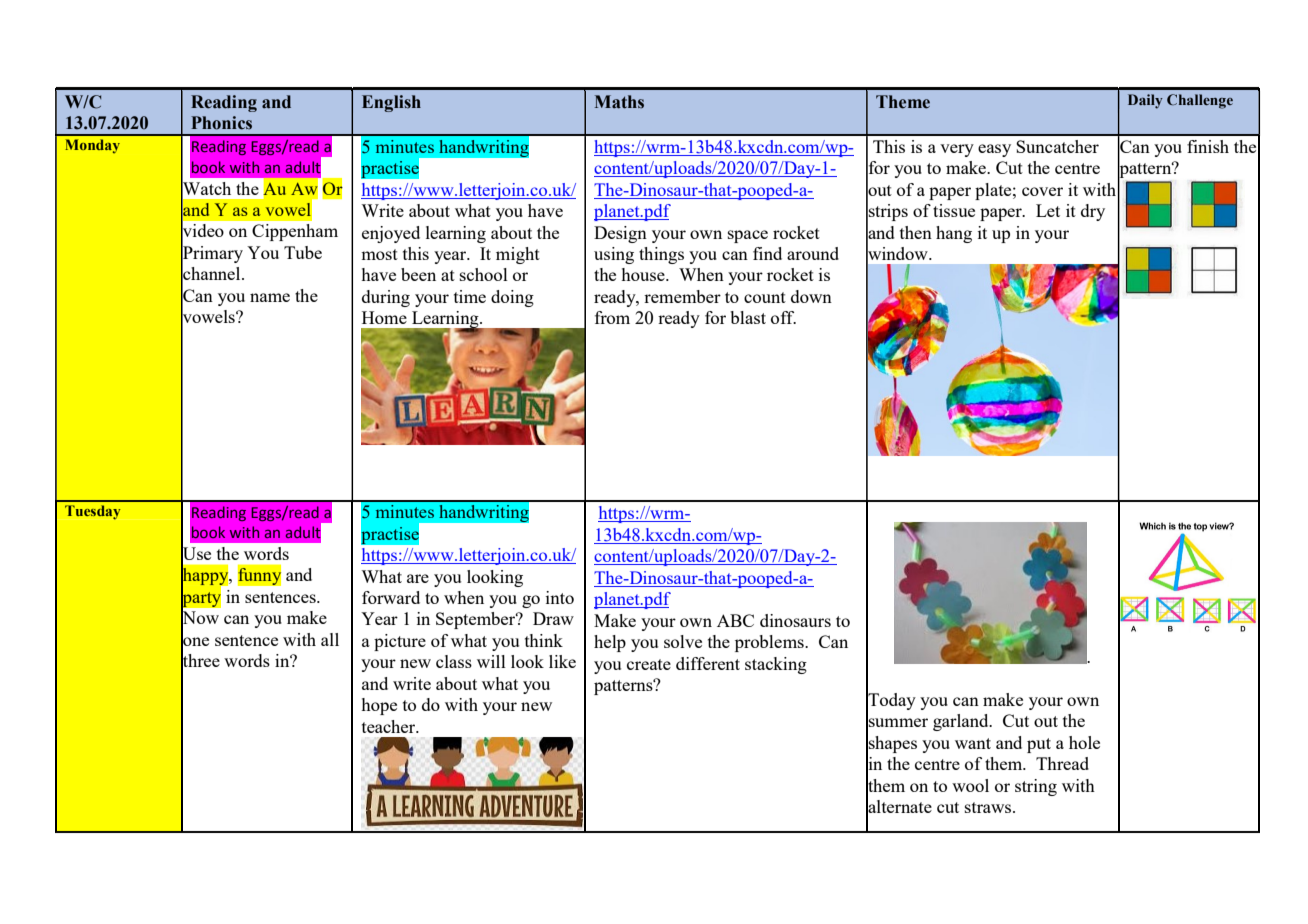  I want to click on wool, so click(970, 785).
